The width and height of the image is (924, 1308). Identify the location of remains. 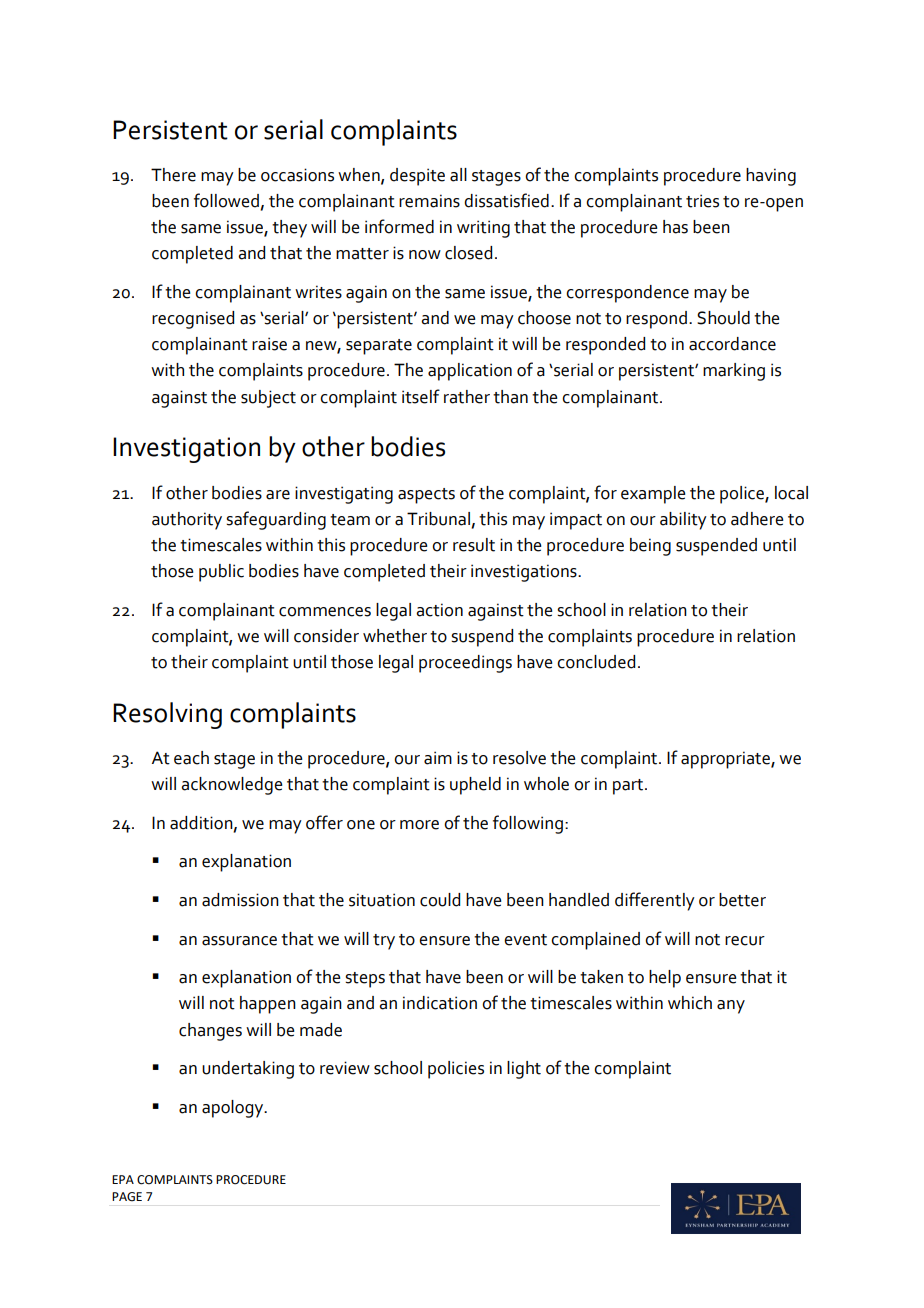
(429, 201).
